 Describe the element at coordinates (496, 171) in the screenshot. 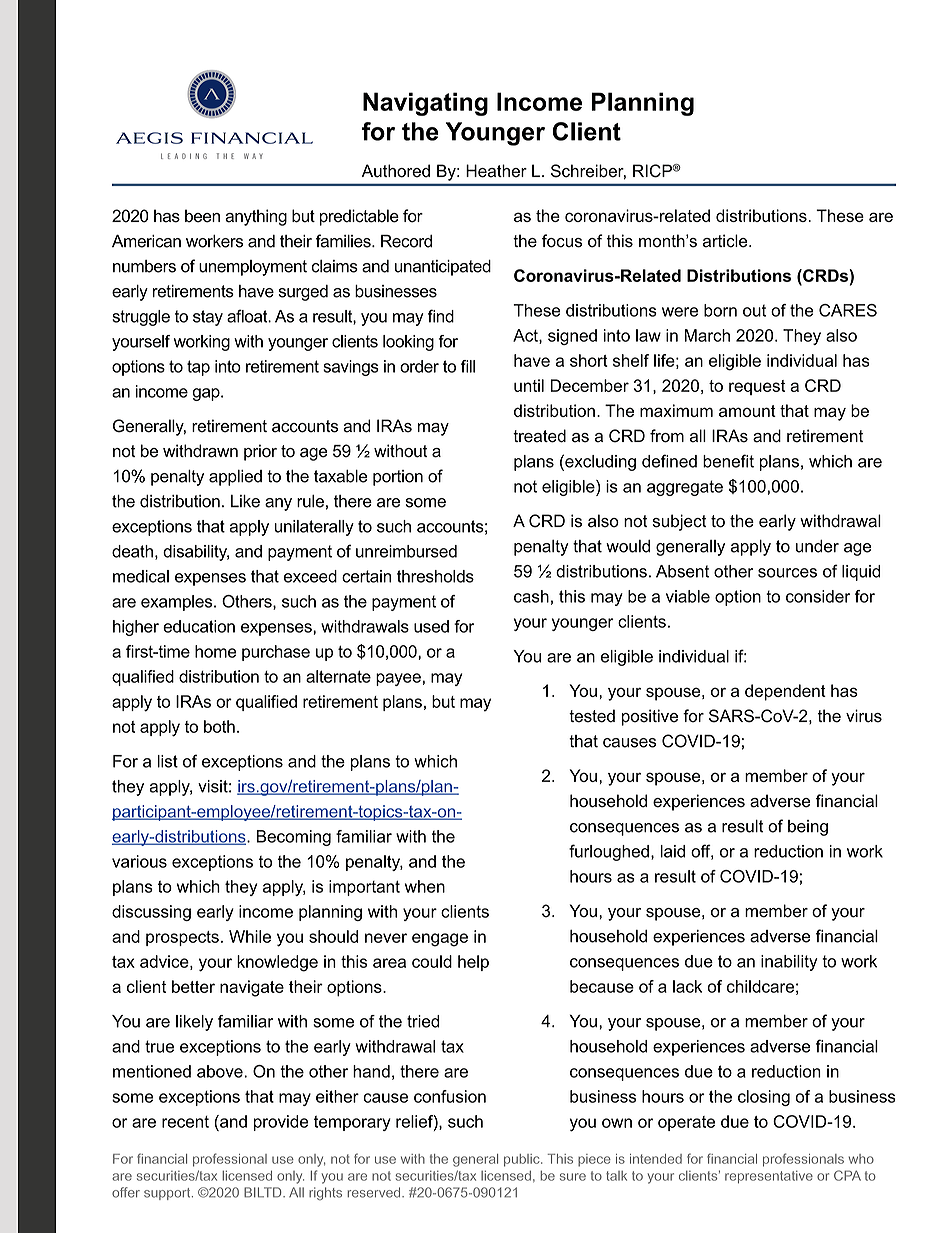

I see `Heather` at that location.
